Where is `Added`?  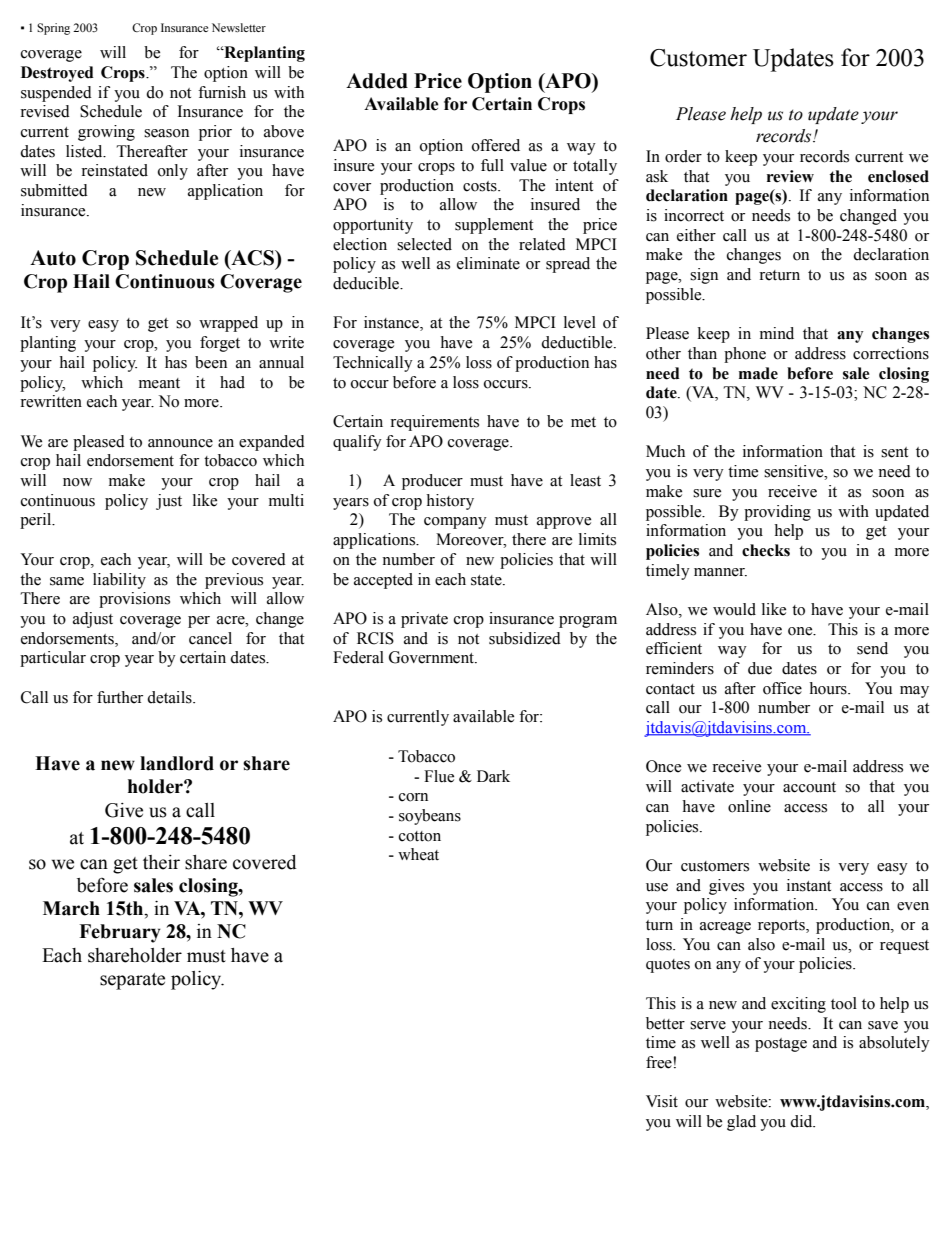
Added is located at coordinates (377, 81).
